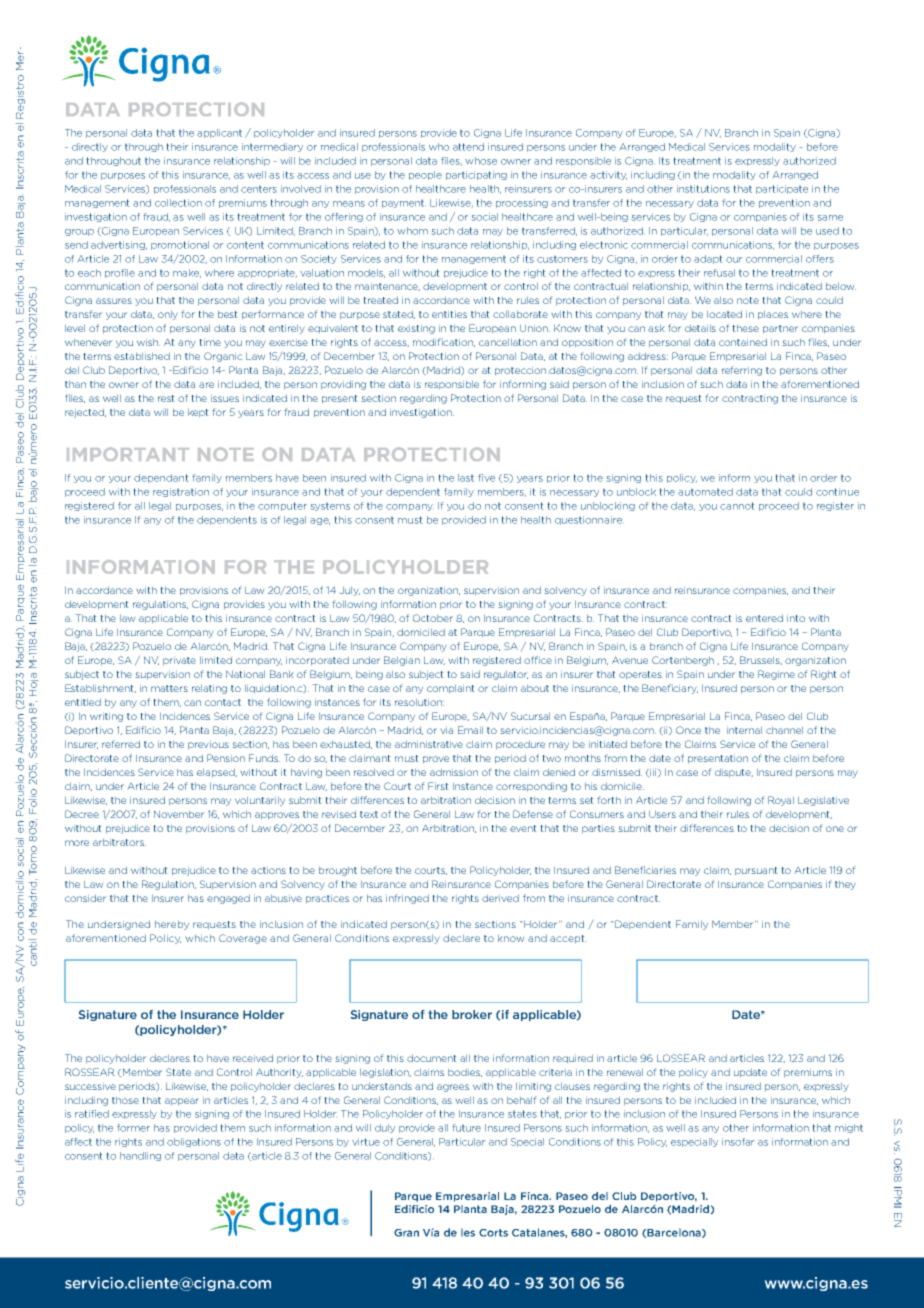  Describe the element at coordinates (450, 689) in the page. I see `complaint` at that location.
